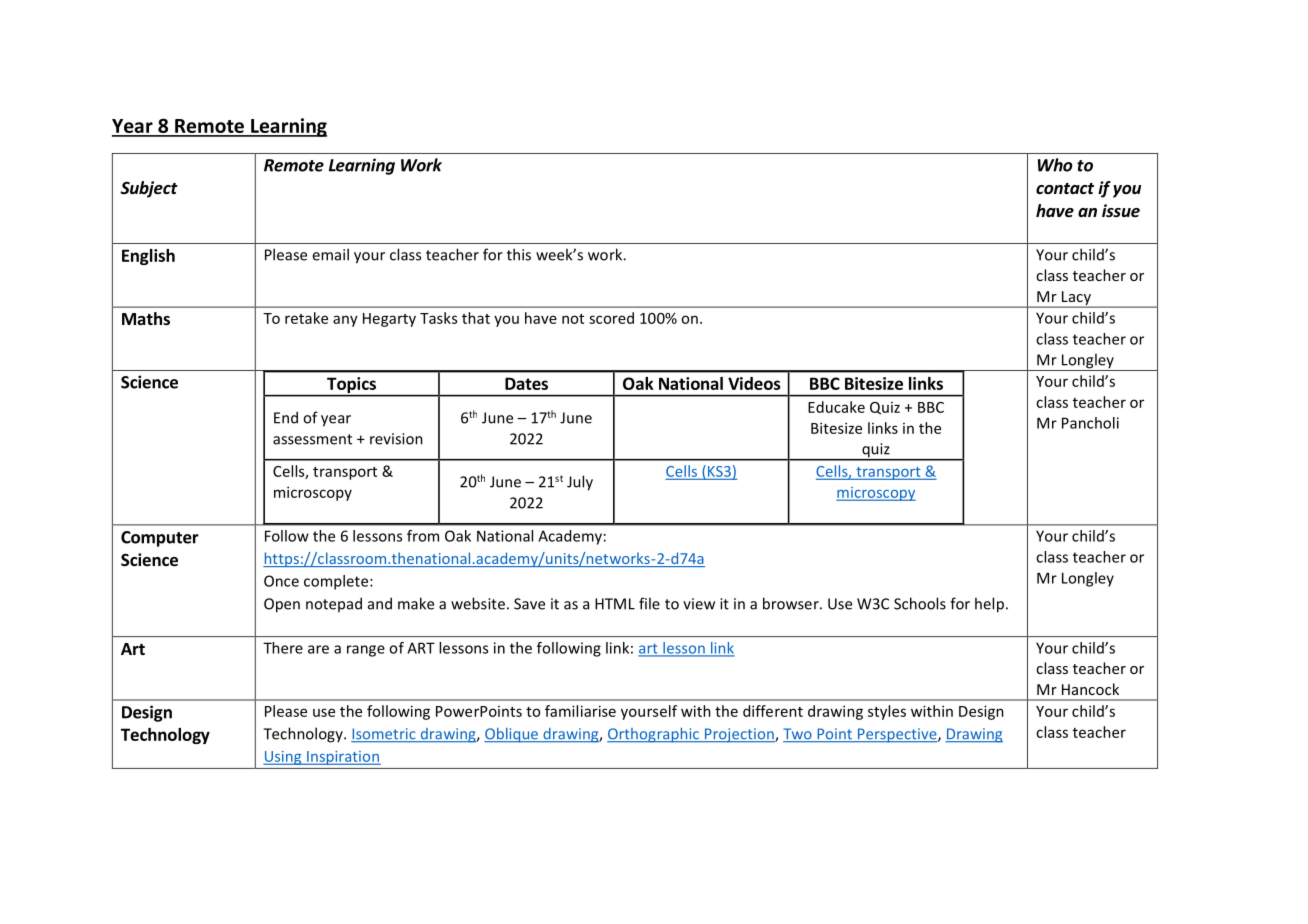 The height and width of the image is (924, 1308). What do you see at coordinates (286, 417) in the image?
I see `End` at bounding box center [286, 417].
